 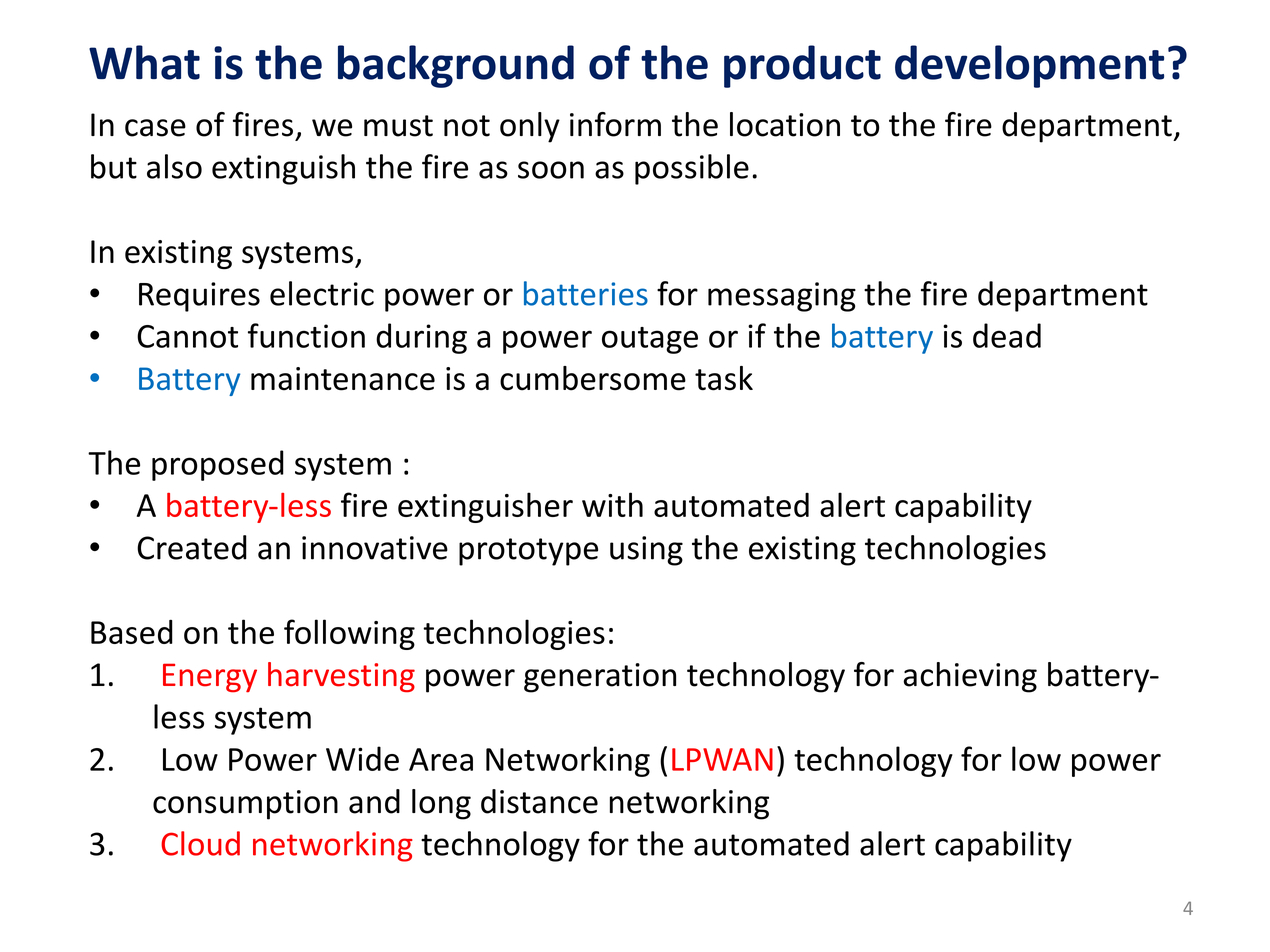 I want to click on achieving, so click(x=970, y=677).
